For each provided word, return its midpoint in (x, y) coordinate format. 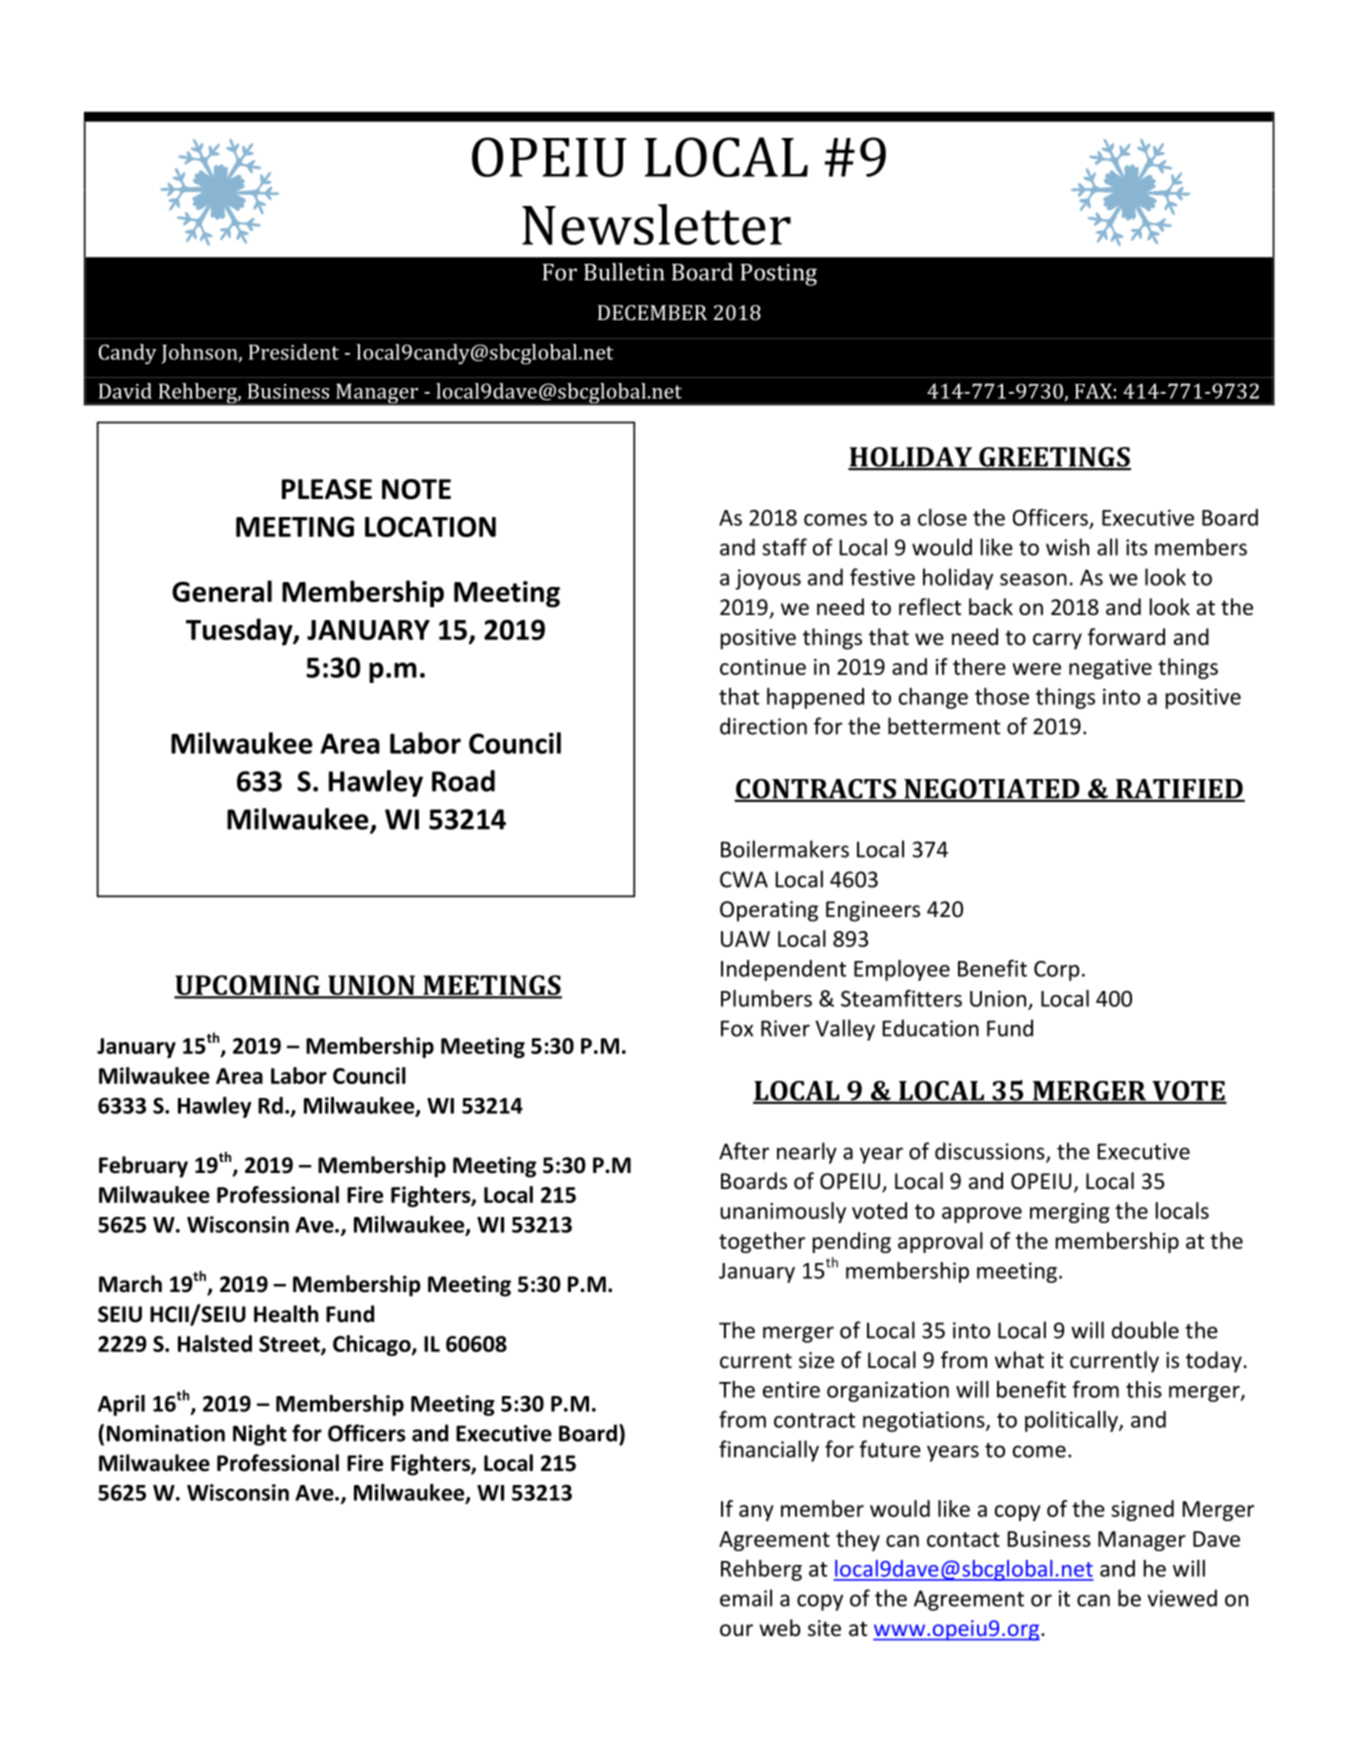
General (222, 591)
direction (763, 726)
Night (260, 1435)
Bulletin (624, 272)
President (294, 352)
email (746, 1598)
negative (1110, 669)
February (143, 1167)
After (744, 1151)
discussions (991, 1152)
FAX (1093, 391)
